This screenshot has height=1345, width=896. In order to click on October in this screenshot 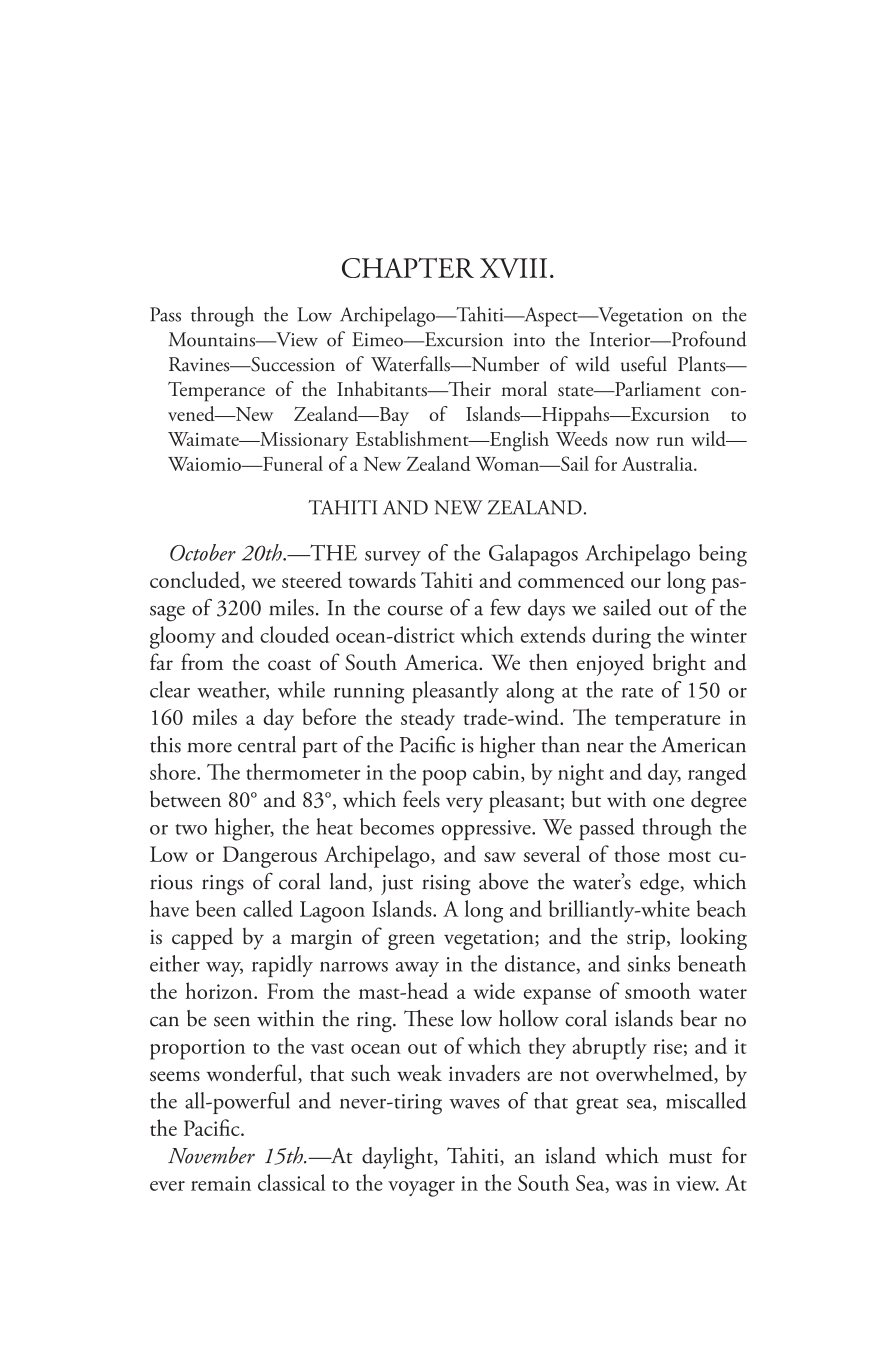, I will do `click(203, 552)`.
